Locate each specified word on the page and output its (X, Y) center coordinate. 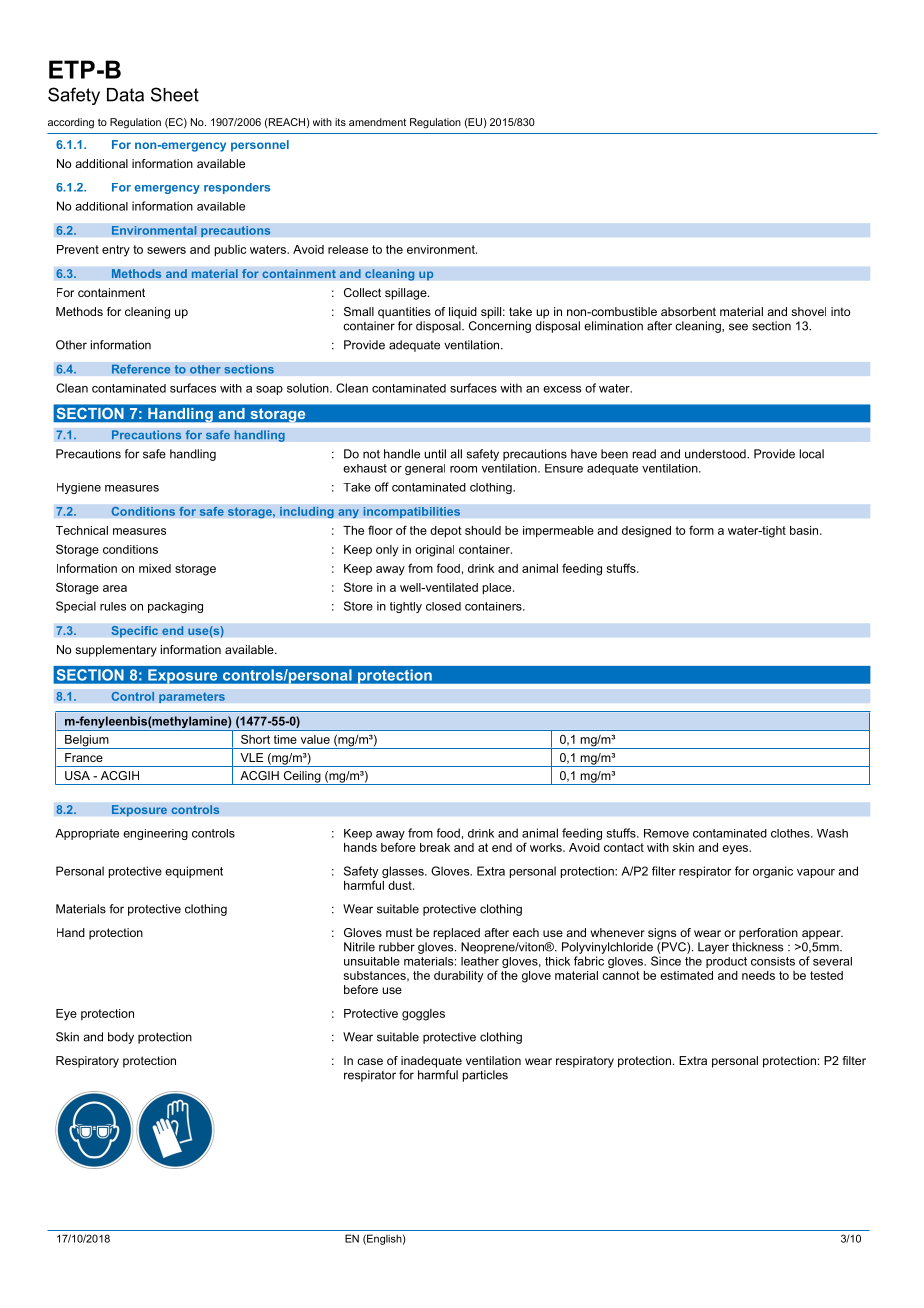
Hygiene (79, 488)
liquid (463, 313)
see (738, 327)
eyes (736, 850)
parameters (192, 697)
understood (716, 454)
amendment (377, 122)
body (121, 1038)
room (463, 469)
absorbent (688, 311)
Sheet (175, 94)
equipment (194, 872)
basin (805, 530)
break (435, 847)
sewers (166, 250)
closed (443, 606)
